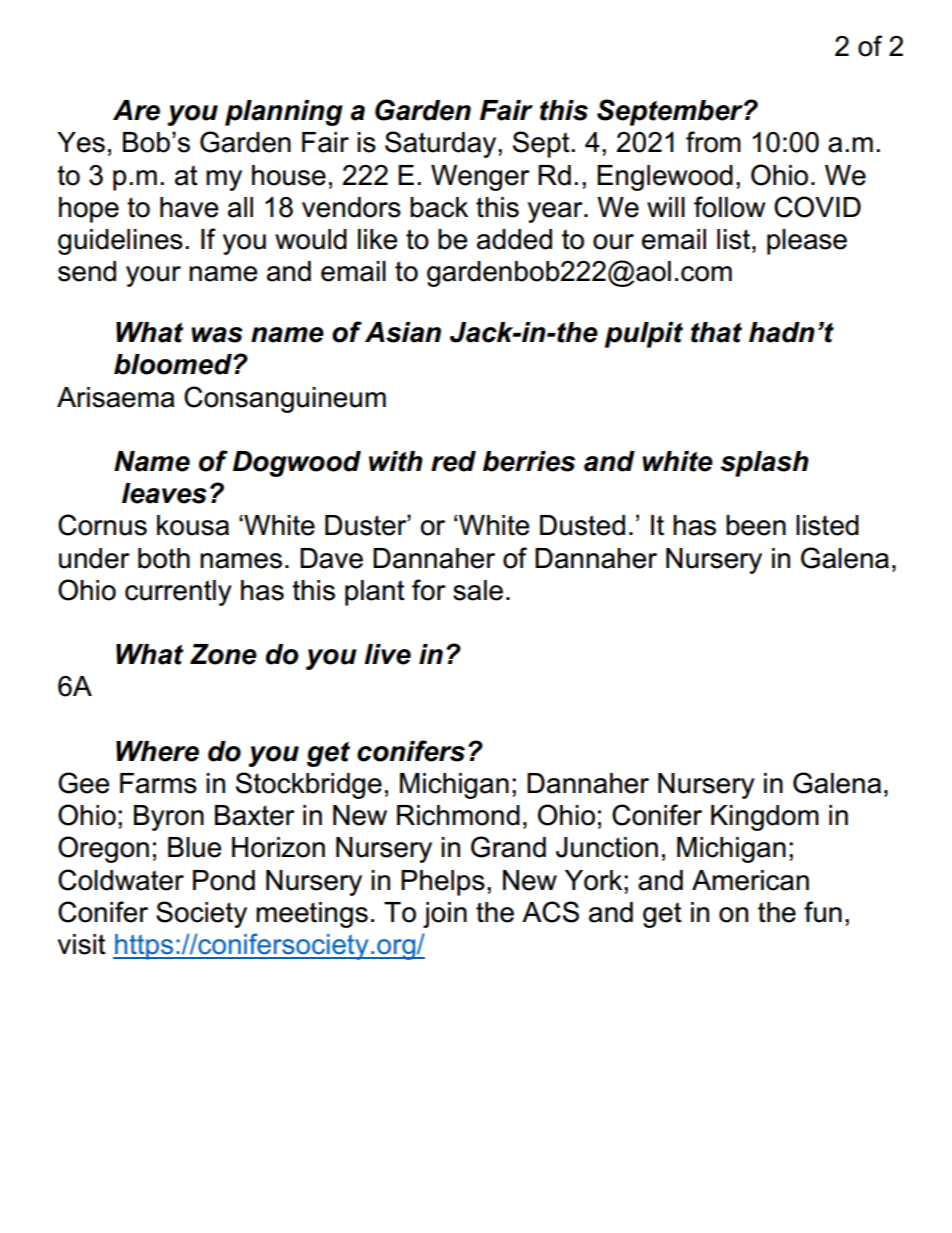 This document has height=1233, width=952. Describe the element at coordinates (716, 332) in the document. I see `that` at that location.
